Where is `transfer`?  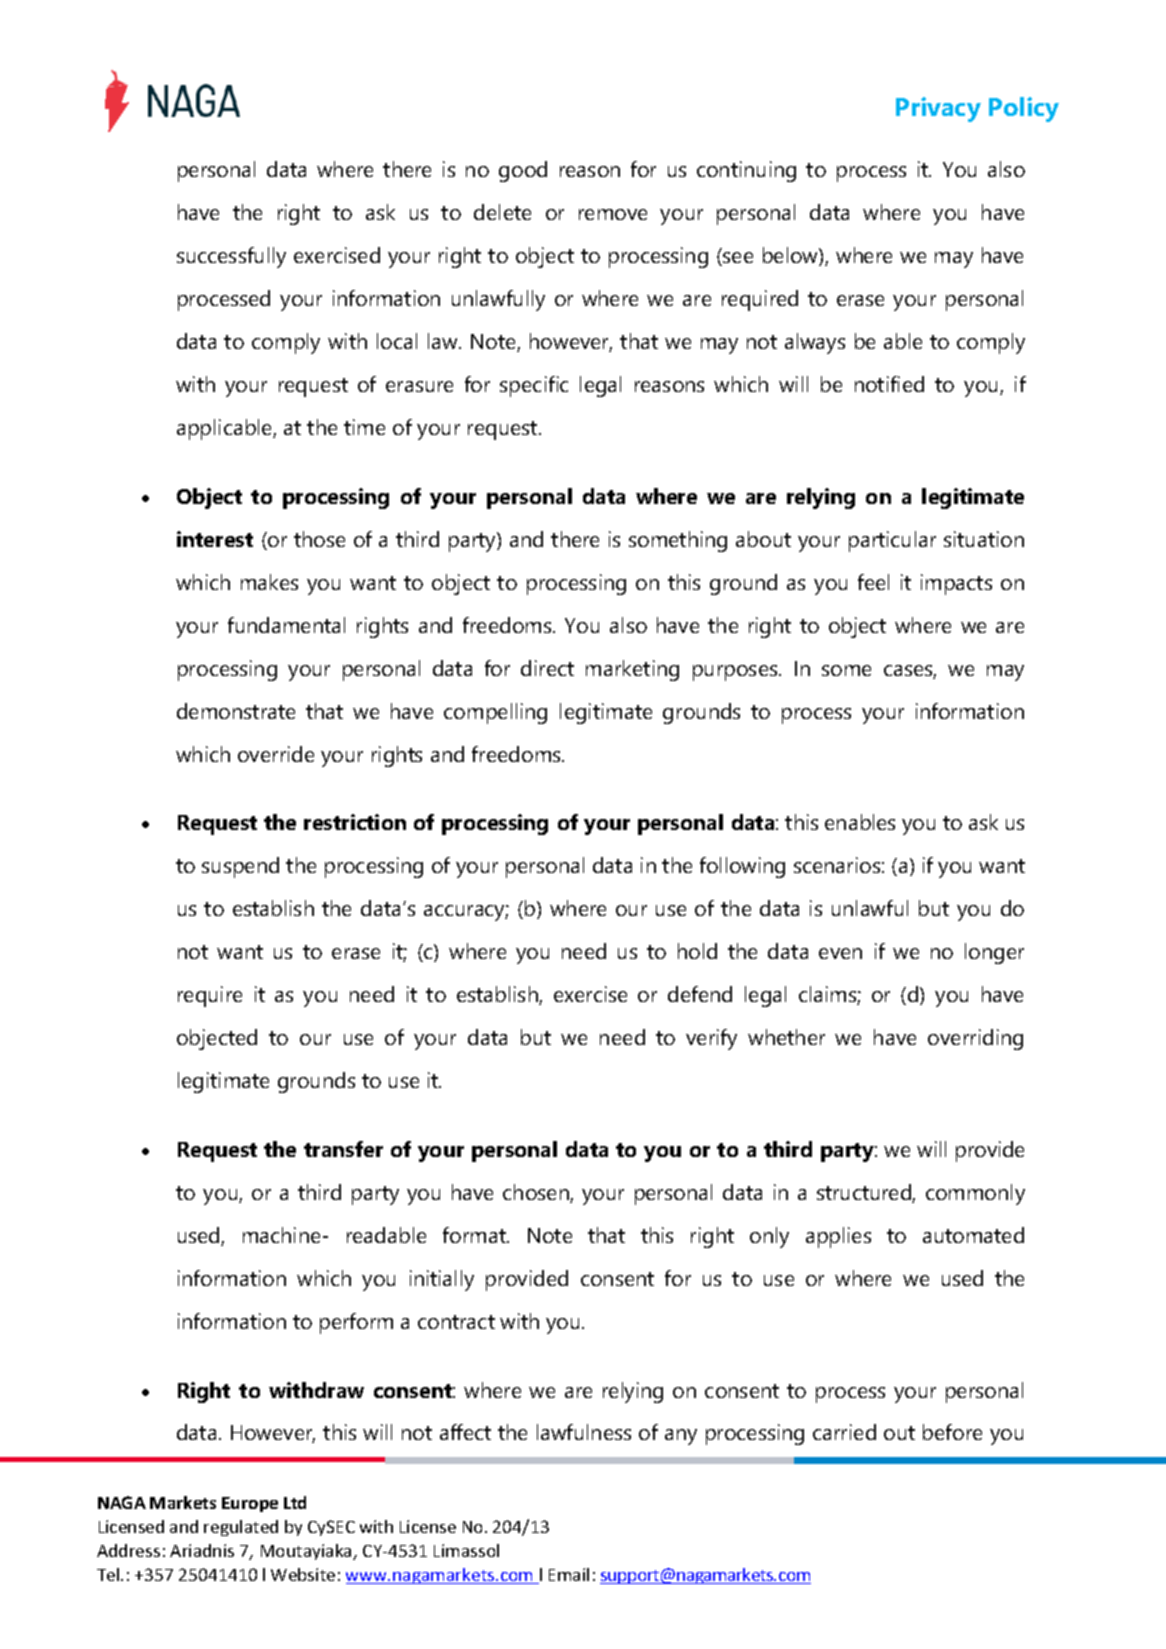 transfer is located at coordinates (343, 1149).
